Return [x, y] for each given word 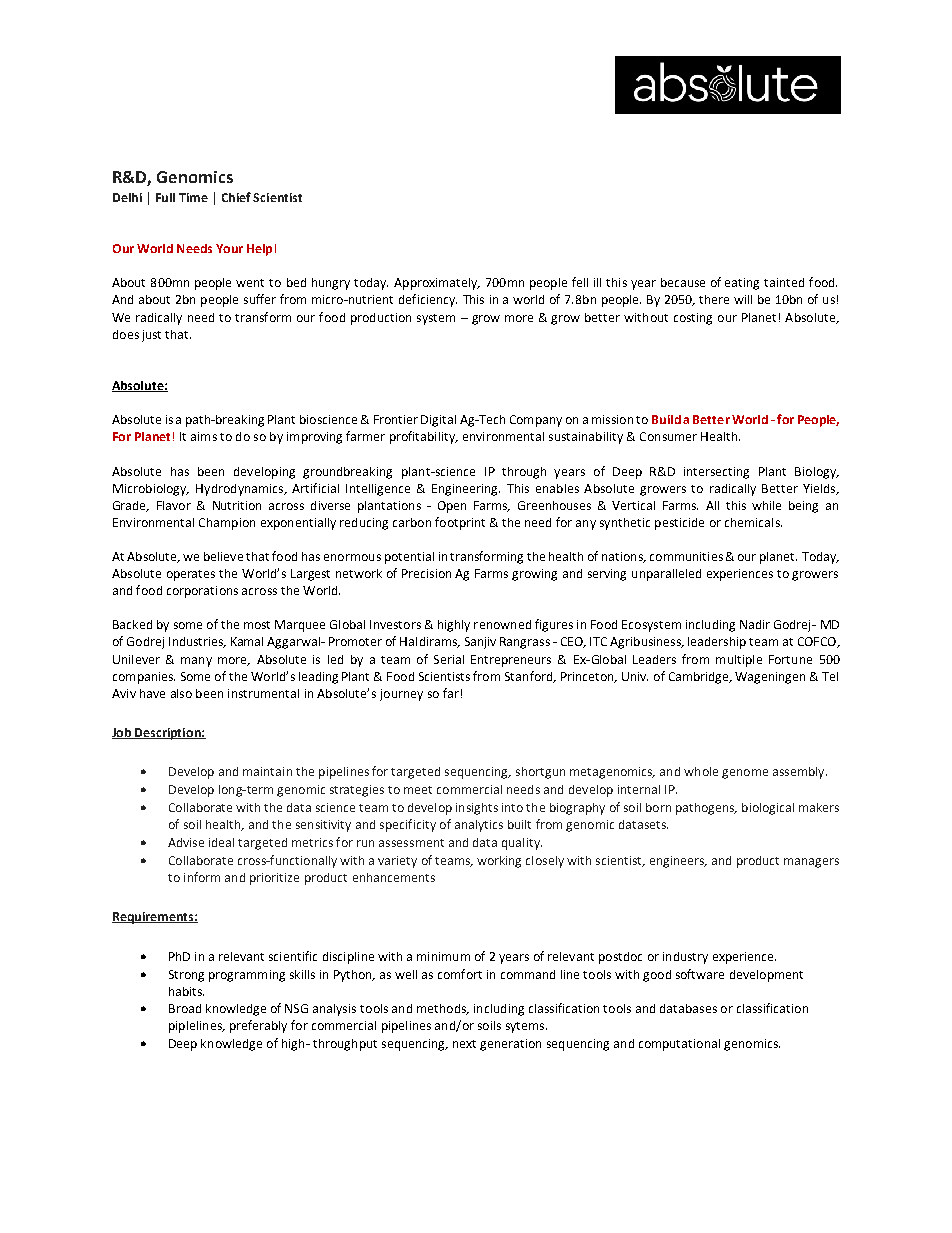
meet [418, 790]
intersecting [716, 473]
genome [745, 774]
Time [193, 197]
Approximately [437, 284]
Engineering [466, 490]
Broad [185, 1008]
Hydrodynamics [241, 490]
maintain [267, 771]
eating [742, 284]
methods [442, 1009]
